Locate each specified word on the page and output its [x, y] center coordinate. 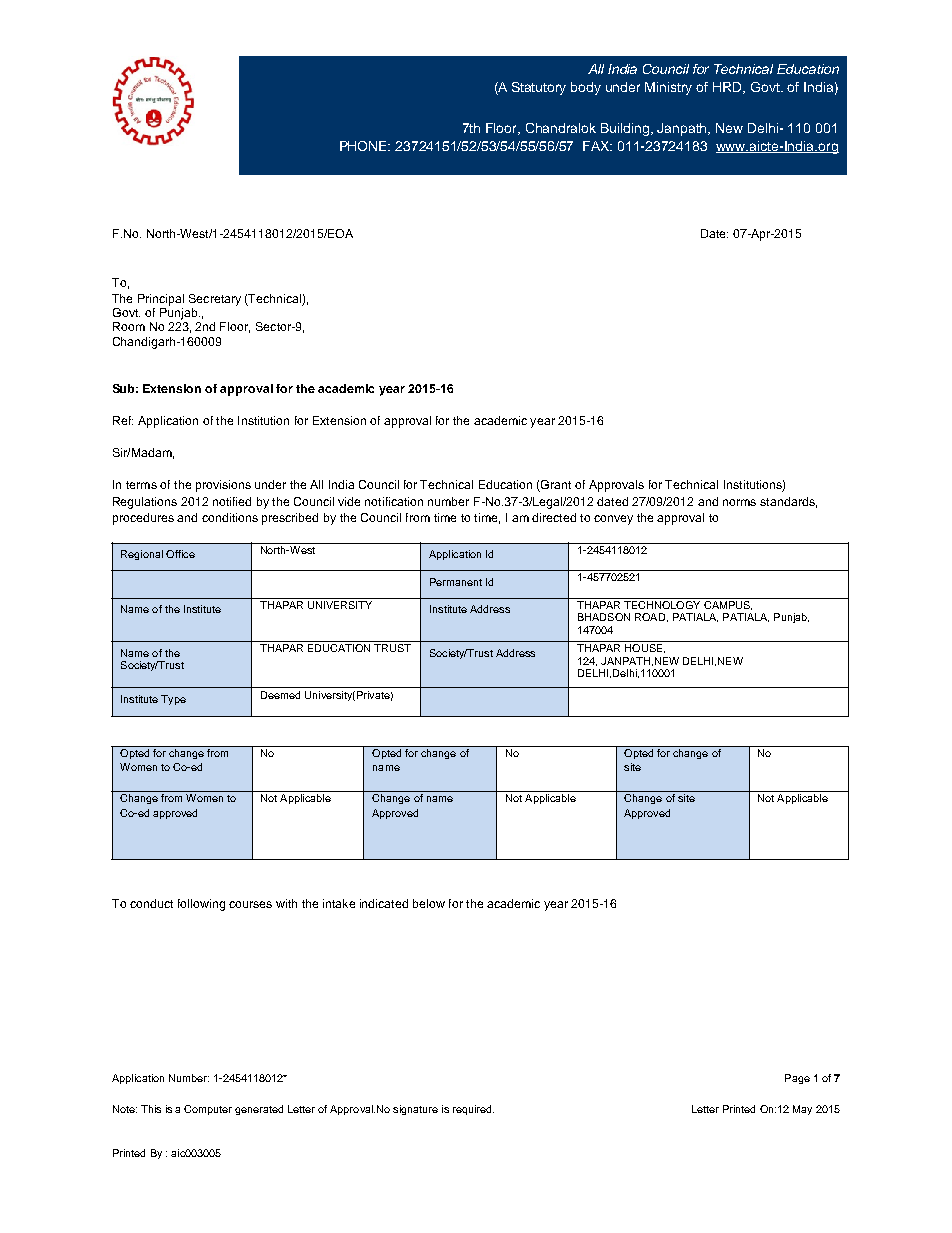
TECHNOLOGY [662, 603]
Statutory [539, 88]
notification [394, 501]
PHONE [365, 146]
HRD [729, 88]
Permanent [456, 582]
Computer [208, 1110]
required [473, 1110]
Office [180, 554]
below [429, 903]
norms [739, 502]
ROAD [650, 617]
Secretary [215, 300]
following [201, 905]
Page [797, 1079]
